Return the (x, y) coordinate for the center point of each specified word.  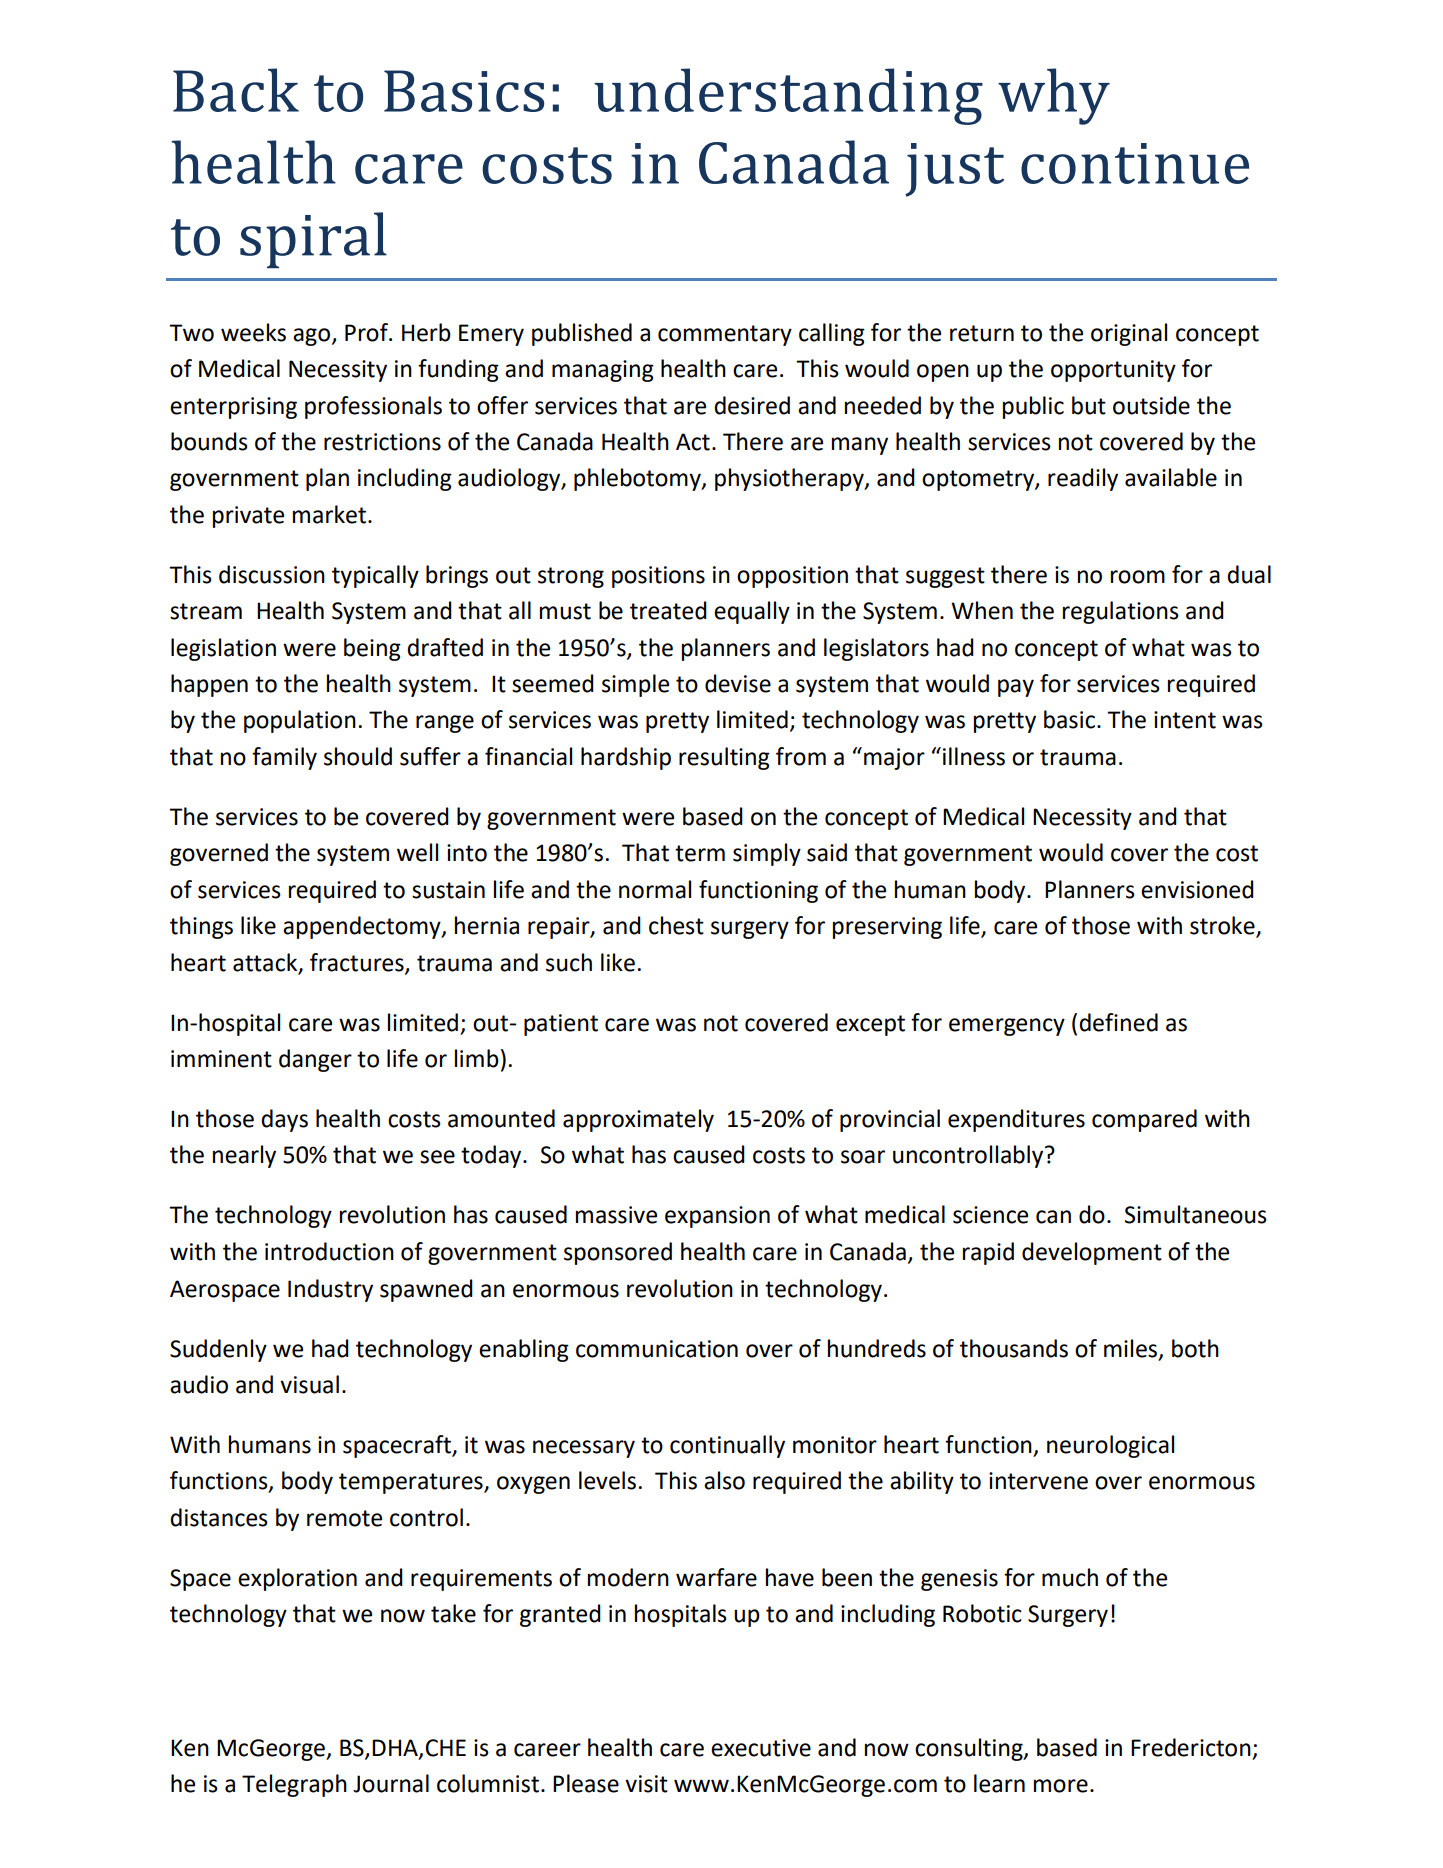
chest (676, 925)
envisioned (1197, 889)
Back (236, 90)
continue (1135, 163)
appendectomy (363, 927)
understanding (788, 96)
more (1061, 1786)
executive (761, 1748)
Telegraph (294, 1785)
